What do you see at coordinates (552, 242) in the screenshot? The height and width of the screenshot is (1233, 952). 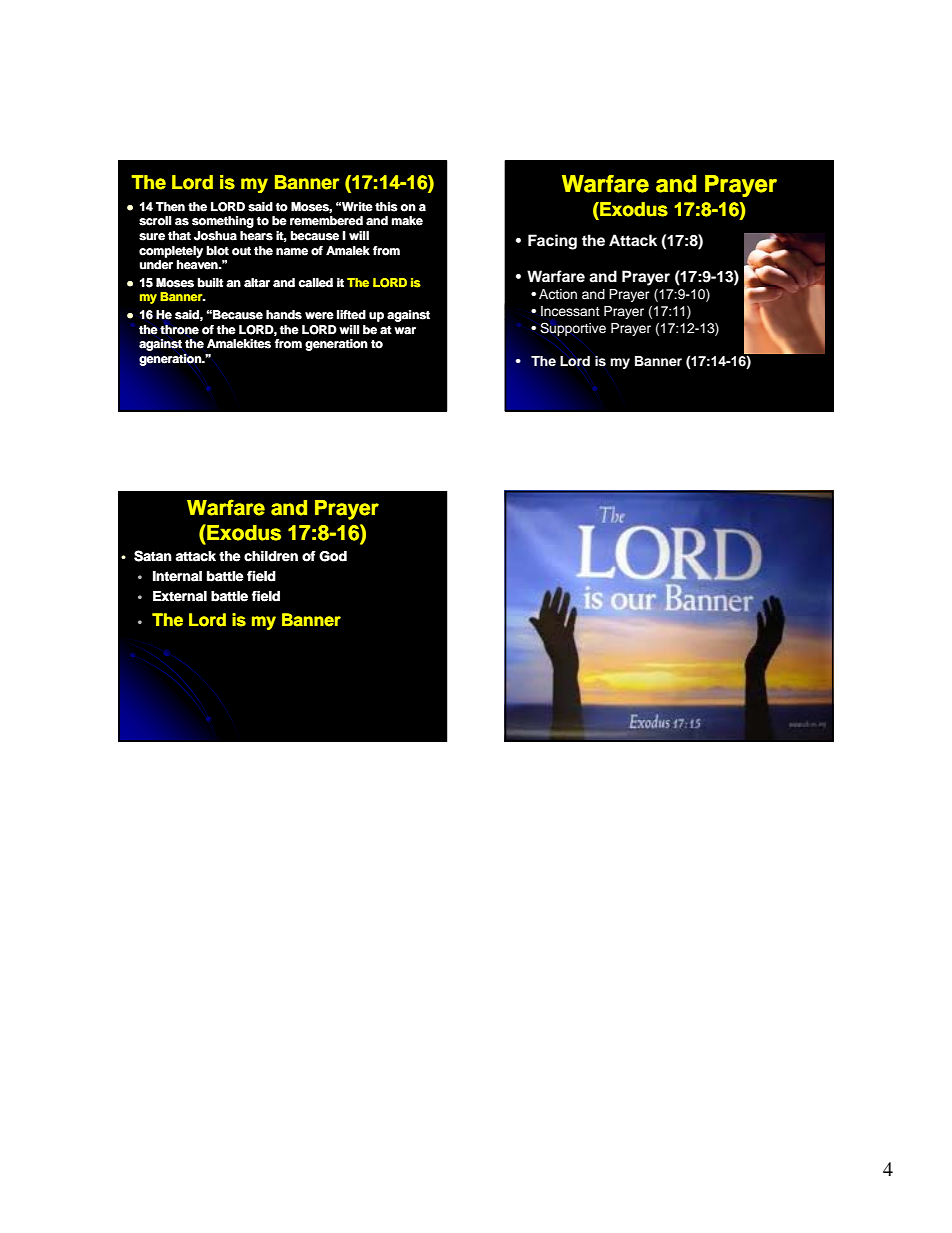 I see `Facing` at bounding box center [552, 242].
